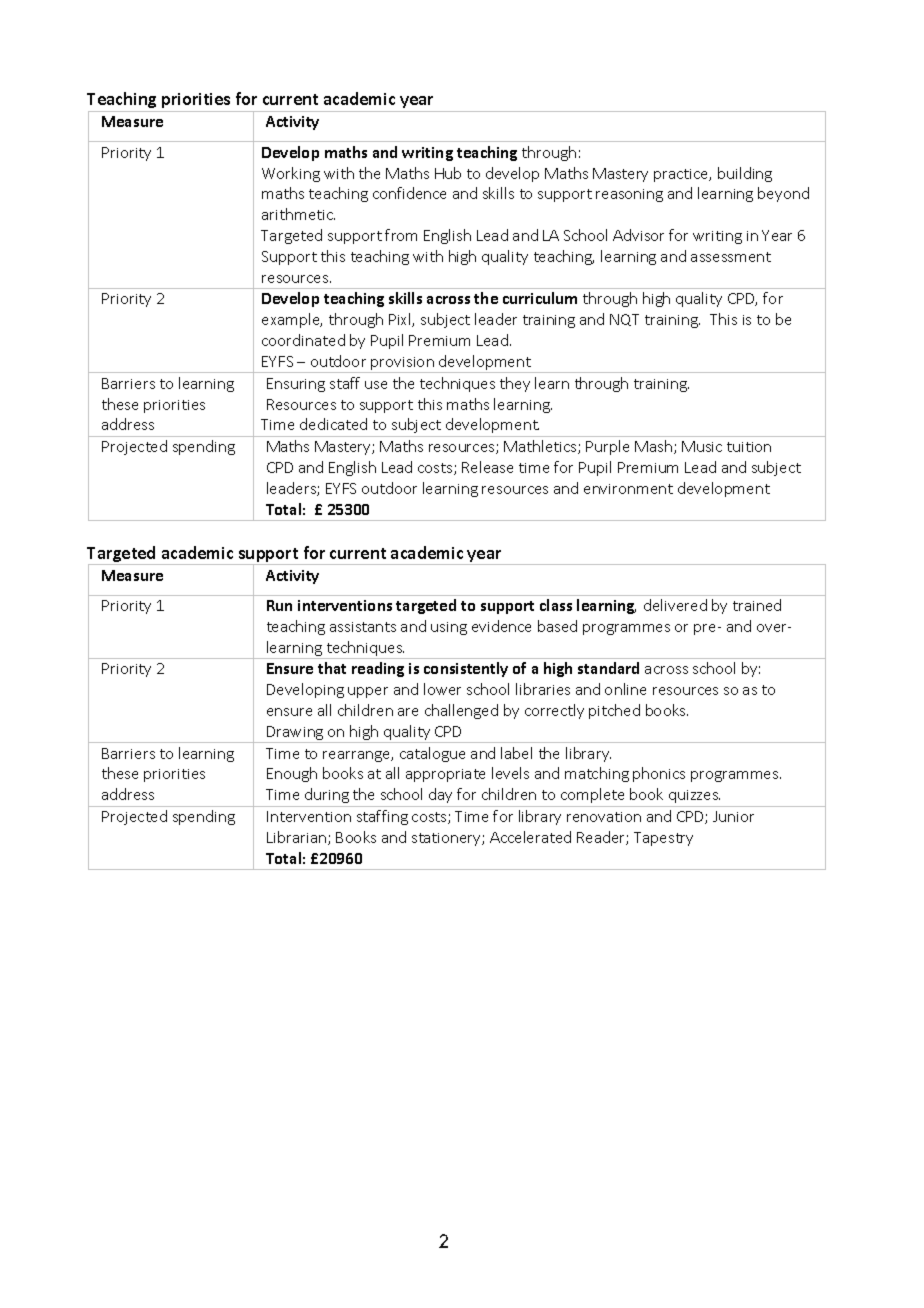  What do you see at coordinates (363, 627) in the page?
I see `assistants` at bounding box center [363, 627].
